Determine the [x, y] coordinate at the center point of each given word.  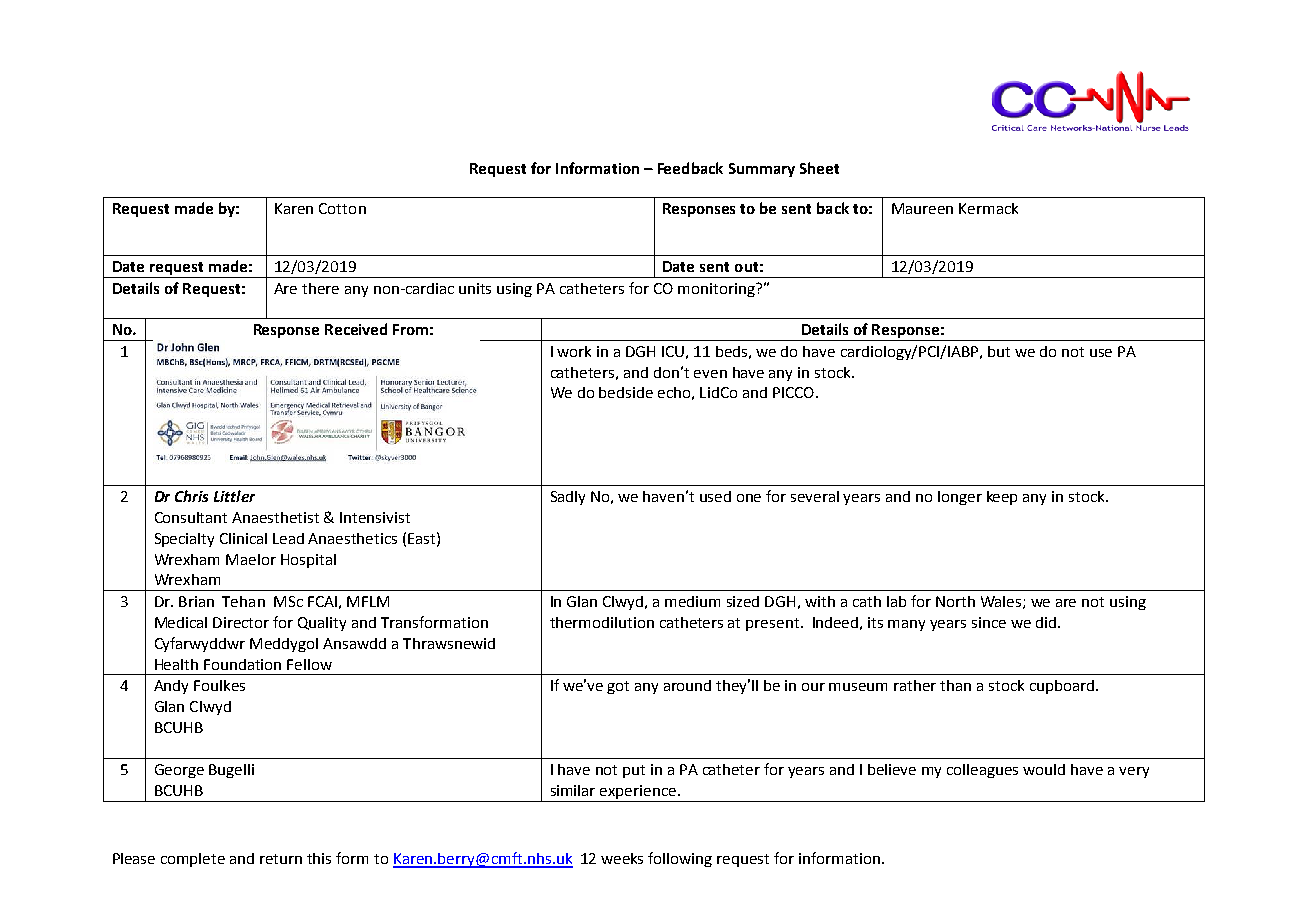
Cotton [342, 208]
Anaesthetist [275, 517]
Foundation [242, 664]
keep [1002, 498]
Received [356, 329]
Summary [762, 170]
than [955, 685]
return [281, 859]
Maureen [922, 208]
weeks [622, 858]
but [999, 351]
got [618, 687]
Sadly [568, 498]
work [574, 351]
